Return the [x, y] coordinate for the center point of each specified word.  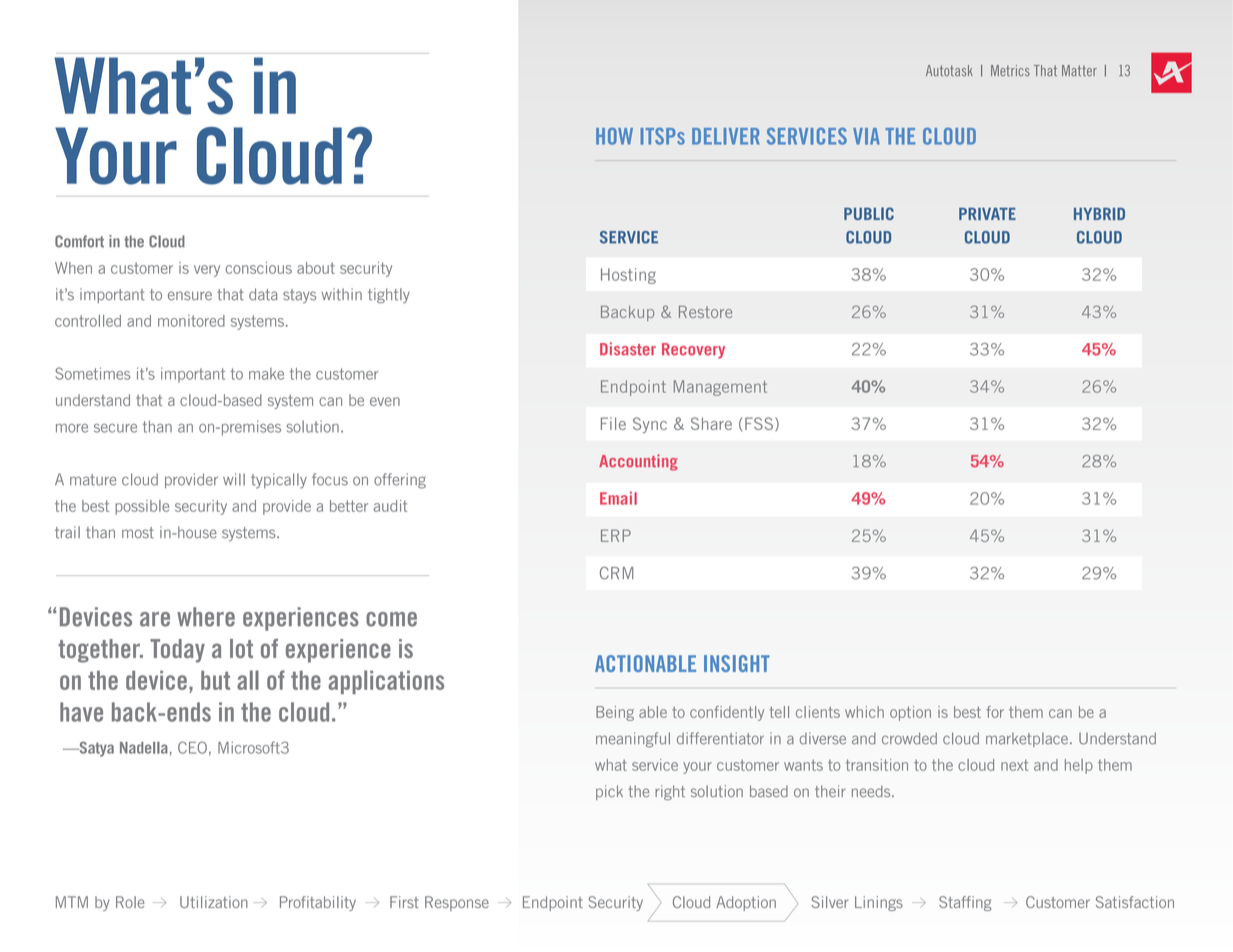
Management [720, 388]
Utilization [214, 902]
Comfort [79, 241]
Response [457, 903]
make [266, 374]
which [864, 712]
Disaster [628, 349]
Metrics [1010, 70]
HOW [614, 136]
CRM [616, 573]
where [206, 617]
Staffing [965, 903]
